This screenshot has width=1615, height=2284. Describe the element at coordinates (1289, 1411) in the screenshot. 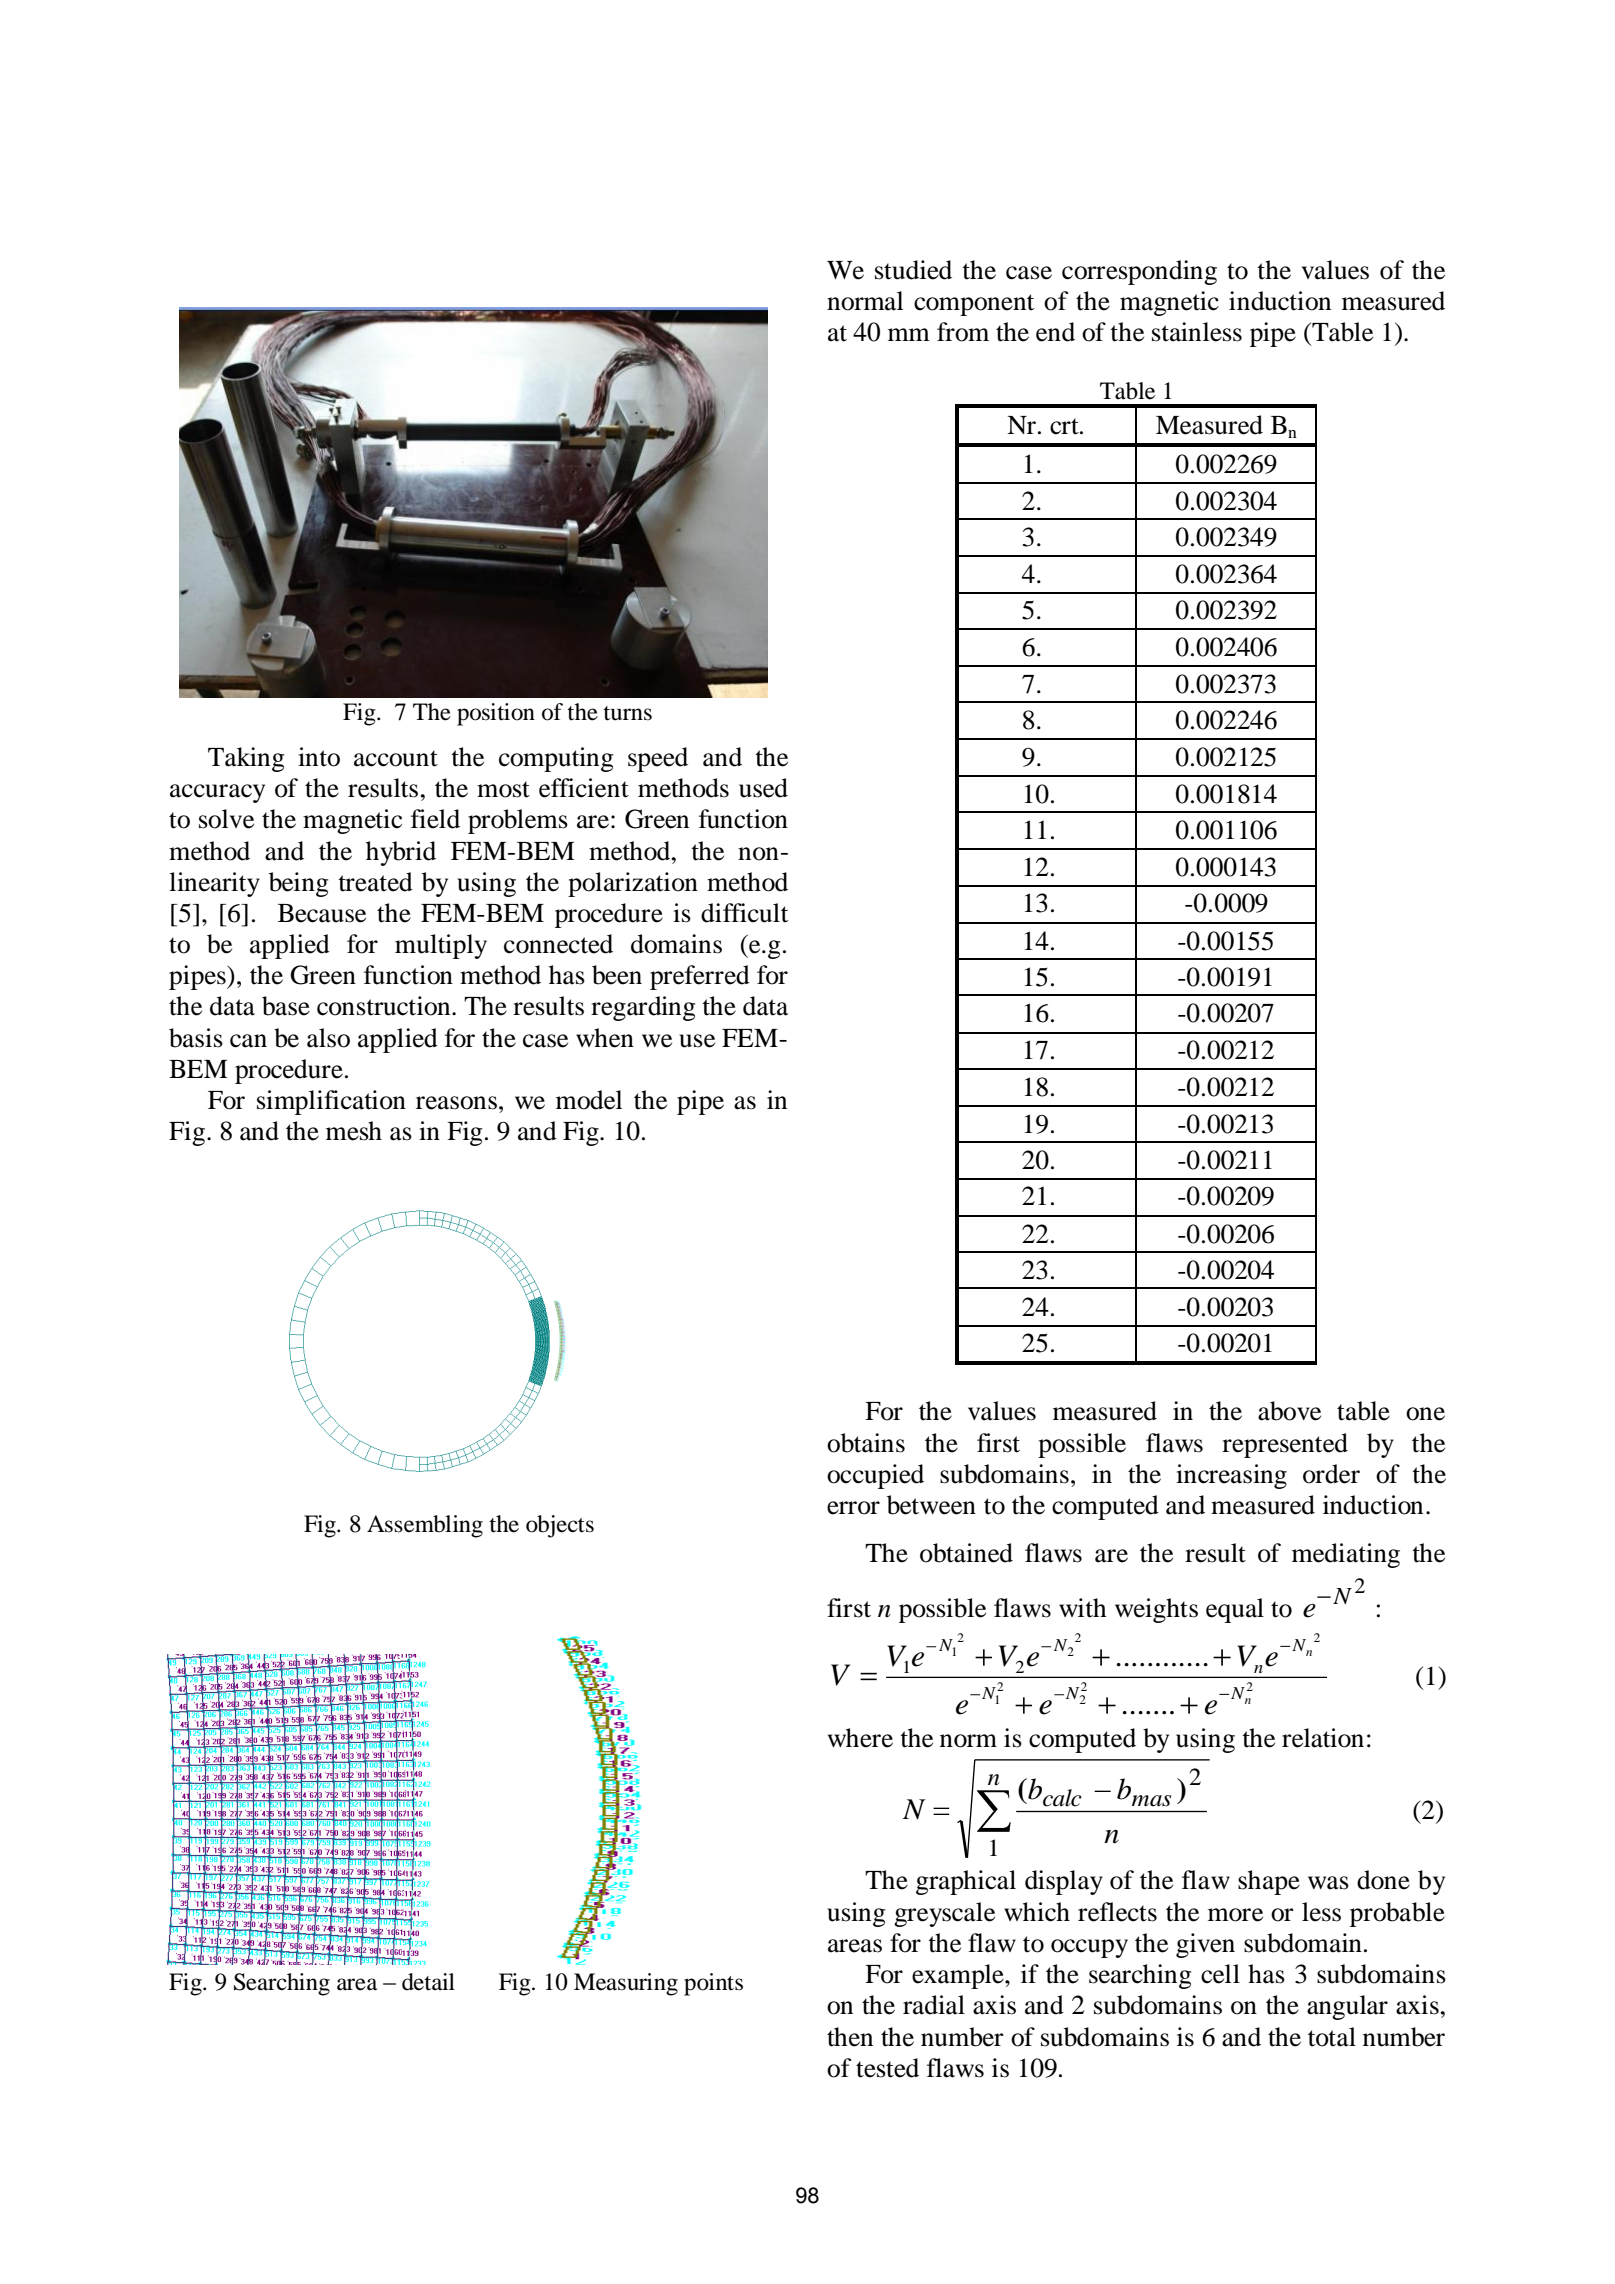

I see `above` at that location.
